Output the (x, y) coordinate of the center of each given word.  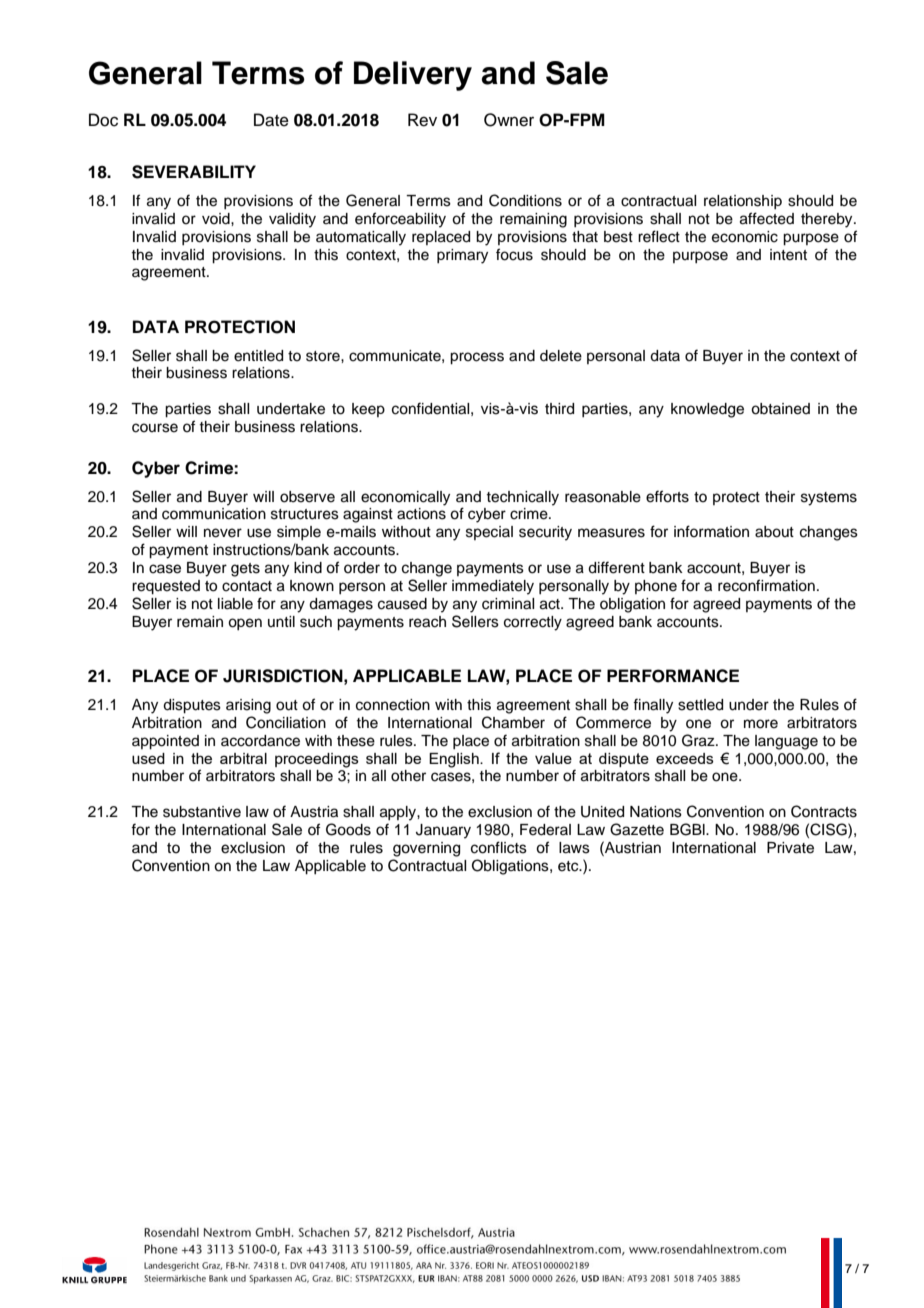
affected (767, 218)
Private (790, 848)
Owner (509, 120)
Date (271, 120)
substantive (202, 812)
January (443, 831)
